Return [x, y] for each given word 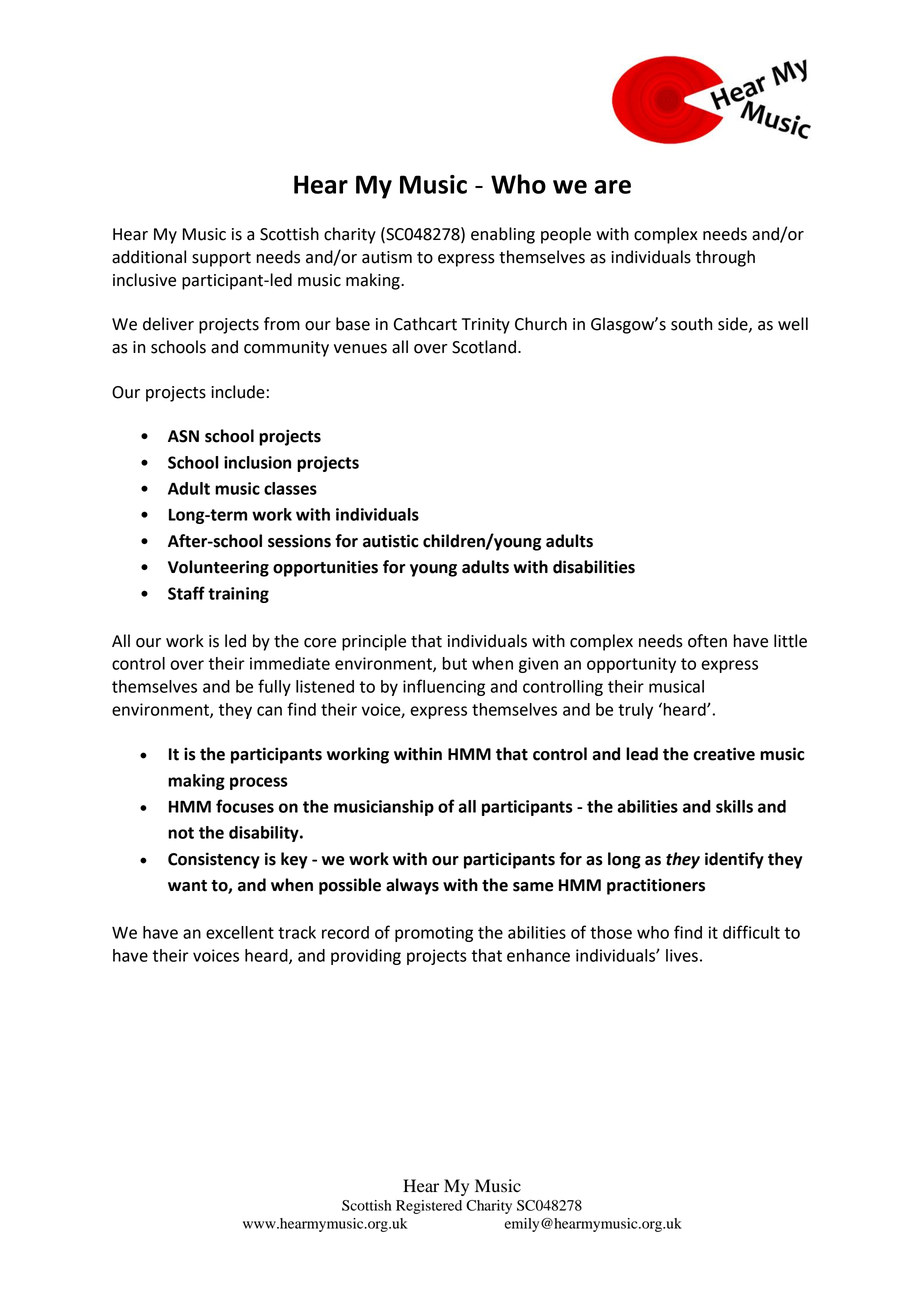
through [725, 258]
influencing [444, 687]
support [221, 259]
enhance [538, 955]
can [269, 711]
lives [682, 955]
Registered [429, 1207]
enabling [503, 235]
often [707, 641]
